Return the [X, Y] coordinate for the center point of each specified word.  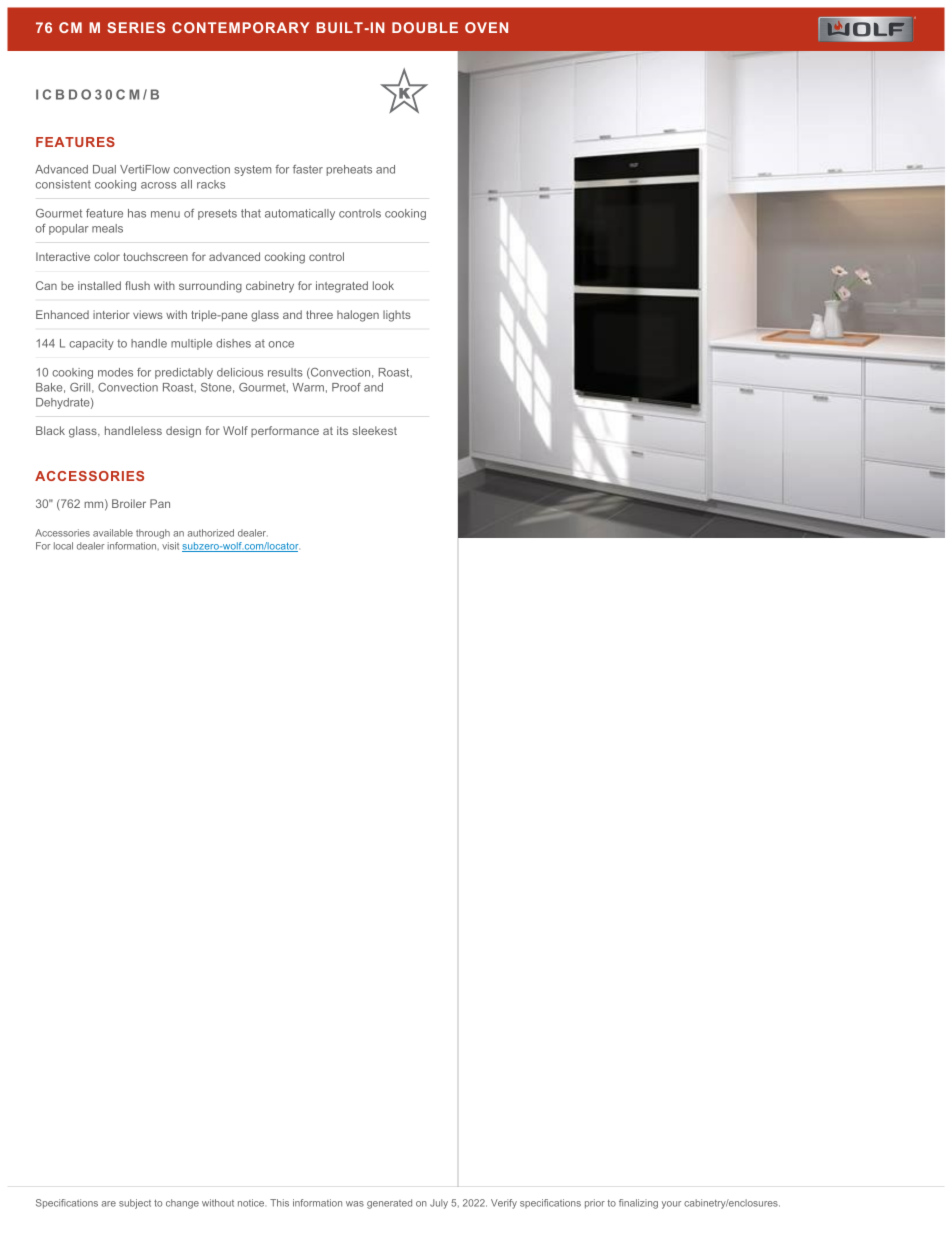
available [113, 533]
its [342, 430]
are [109, 1204]
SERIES [136, 27]
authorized [211, 533]
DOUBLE [425, 27]
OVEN [486, 27]
